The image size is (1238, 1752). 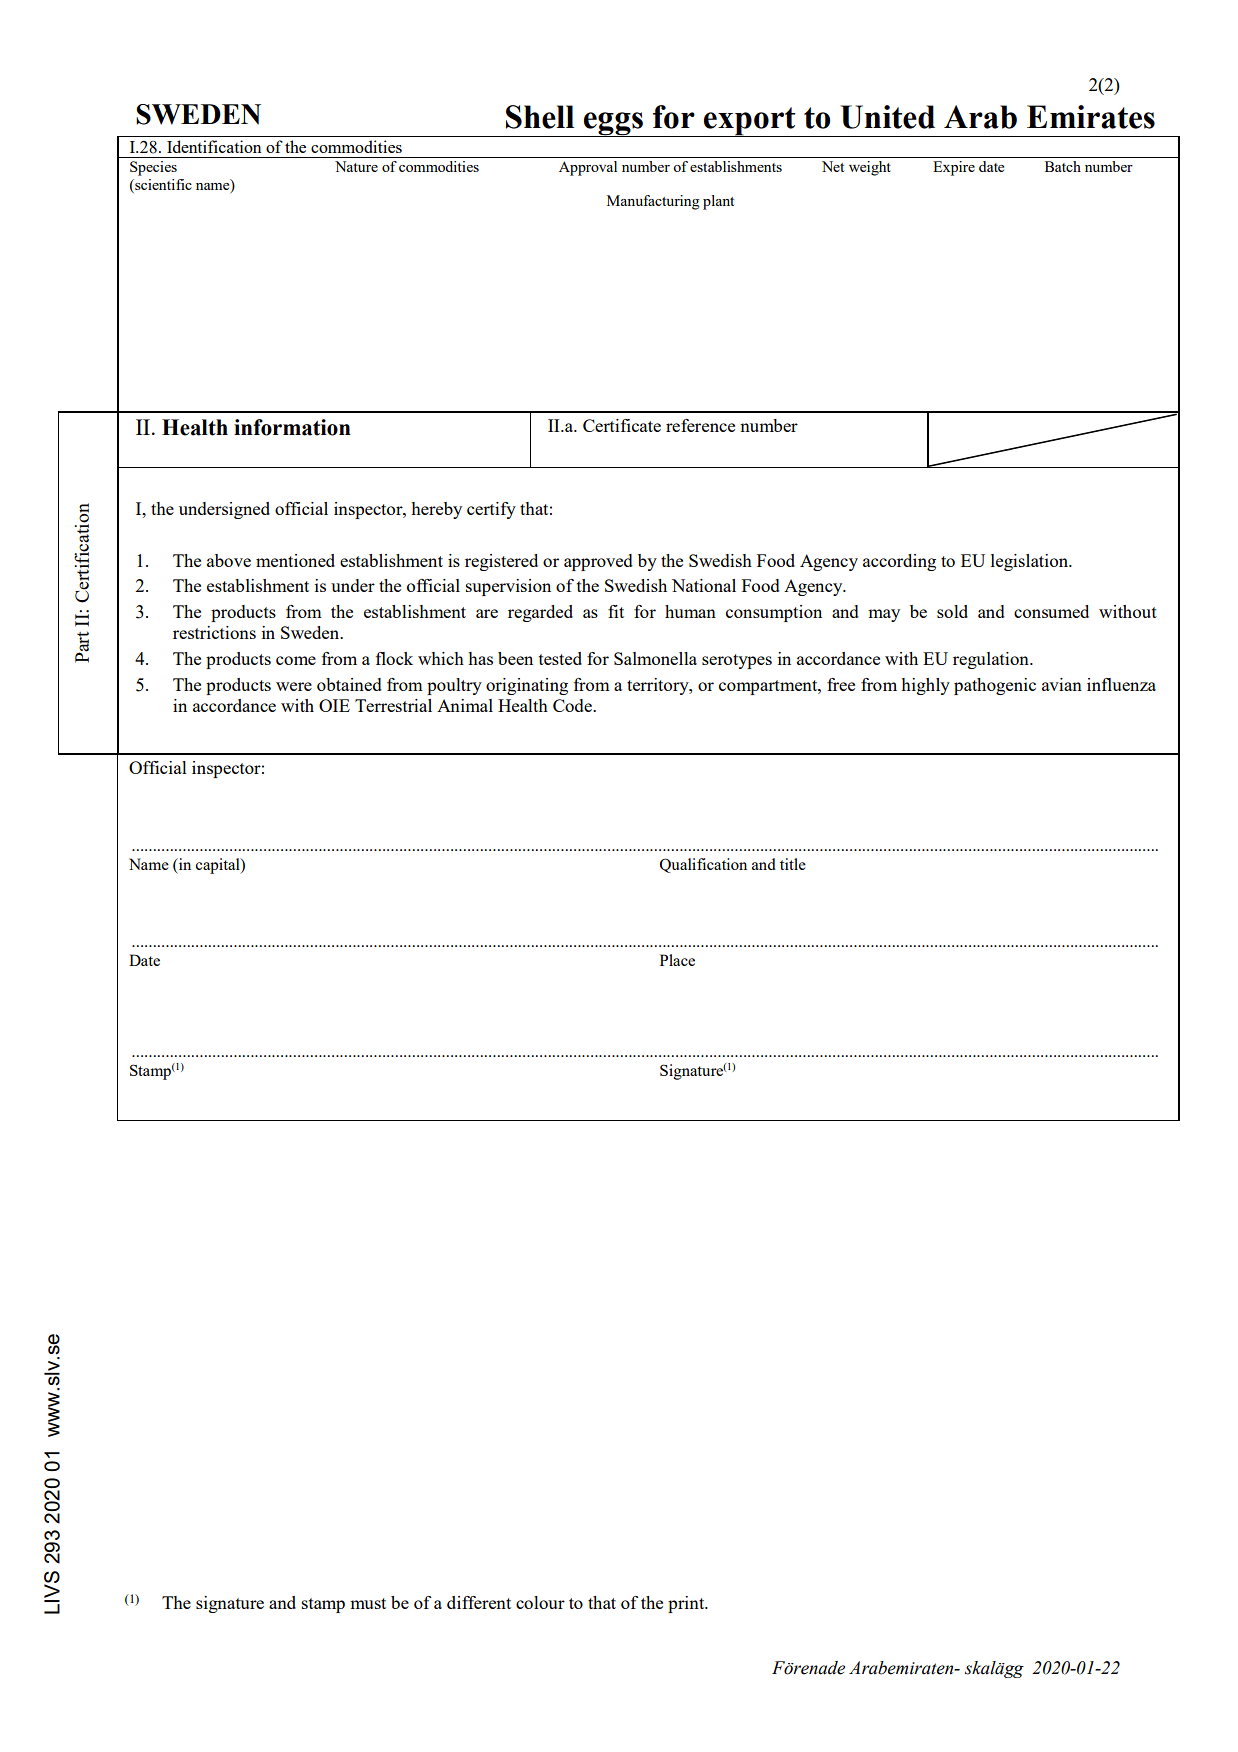 I want to click on fit, so click(x=616, y=611).
